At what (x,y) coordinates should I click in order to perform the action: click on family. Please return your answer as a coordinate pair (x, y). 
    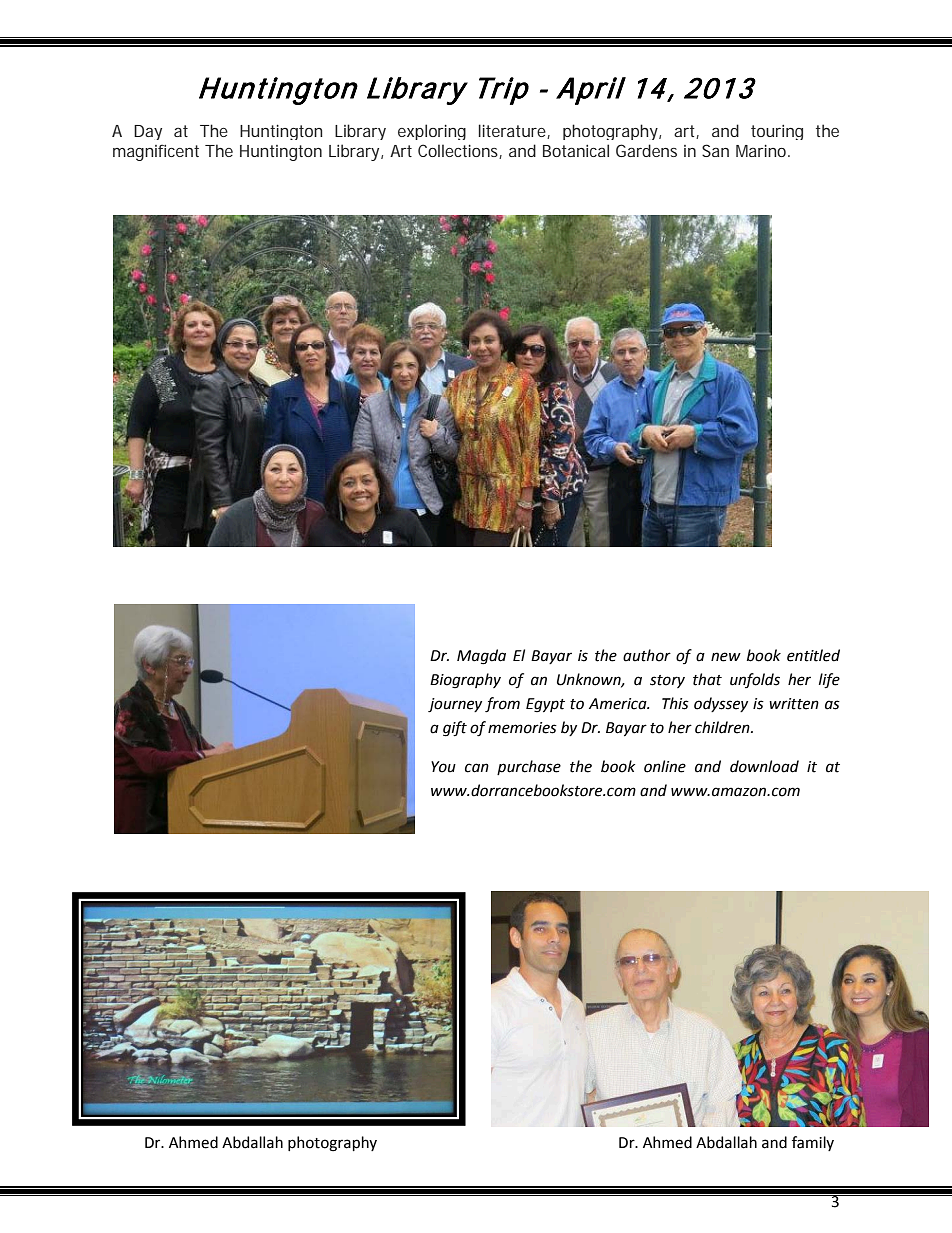
    Looking at the image, I should click on (813, 1143).
